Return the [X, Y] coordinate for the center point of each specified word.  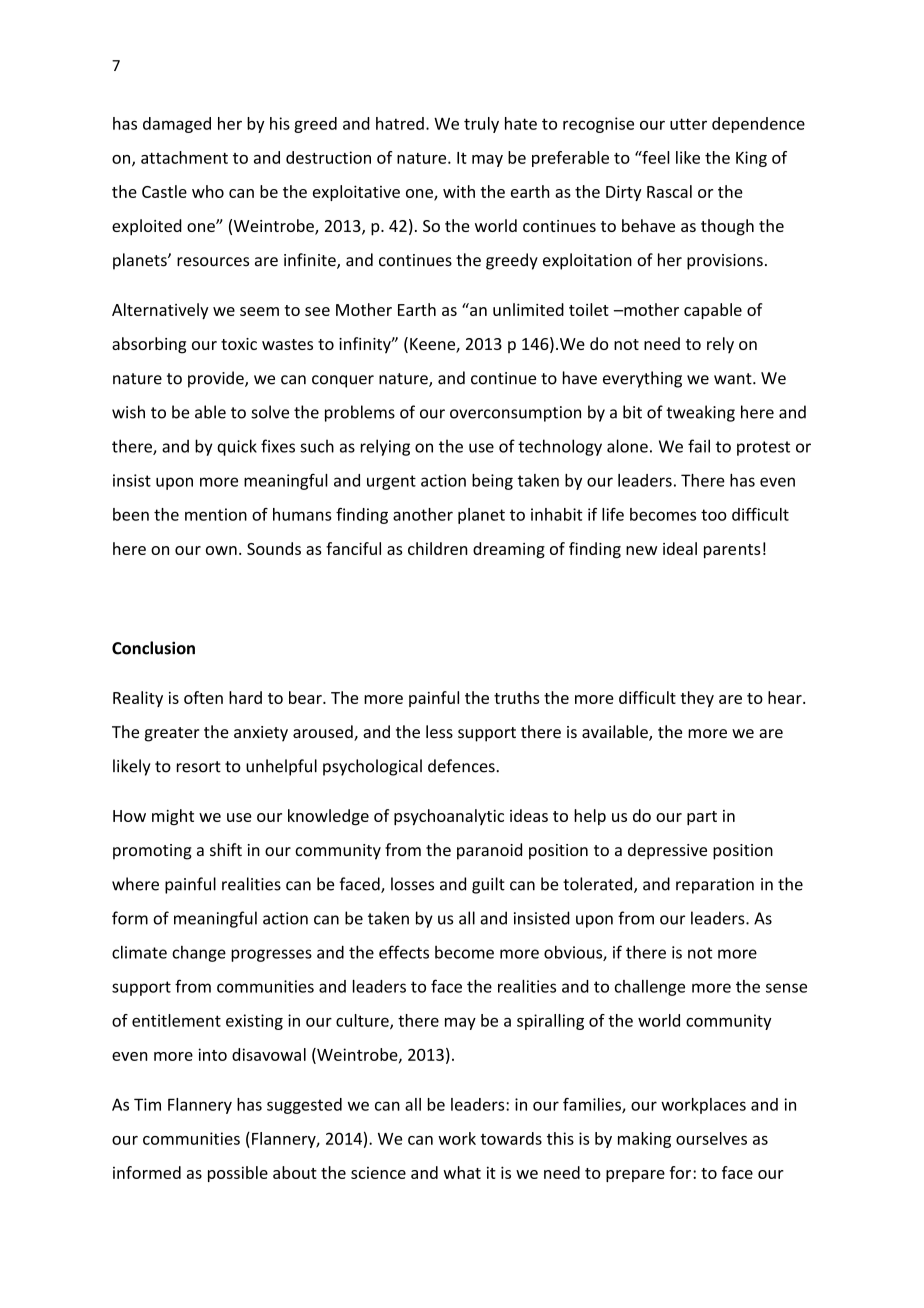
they [697, 699]
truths [517, 697]
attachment [184, 157]
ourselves [711, 1138]
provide [217, 379]
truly [481, 125]
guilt [488, 885]
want [734, 379]
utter [688, 124]
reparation [715, 886]
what [462, 1172]
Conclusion [153, 648]
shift [226, 849]
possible [238, 1174]
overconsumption [515, 414]
